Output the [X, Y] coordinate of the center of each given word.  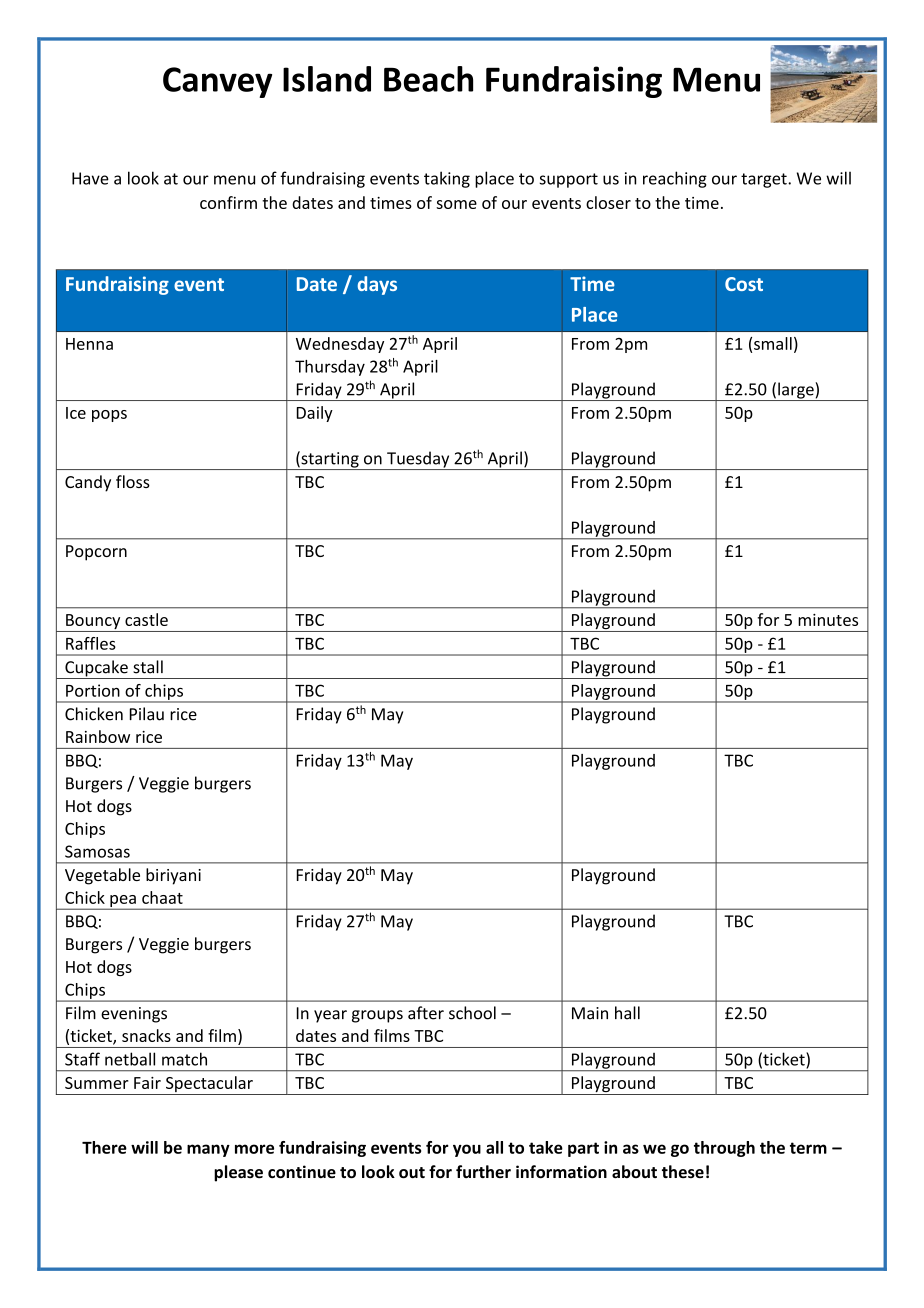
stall [148, 667]
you [467, 1150]
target [765, 180]
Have [90, 178]
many [208, 1150]
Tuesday [418, 460]
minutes [828, 620]
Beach [428, 79]
